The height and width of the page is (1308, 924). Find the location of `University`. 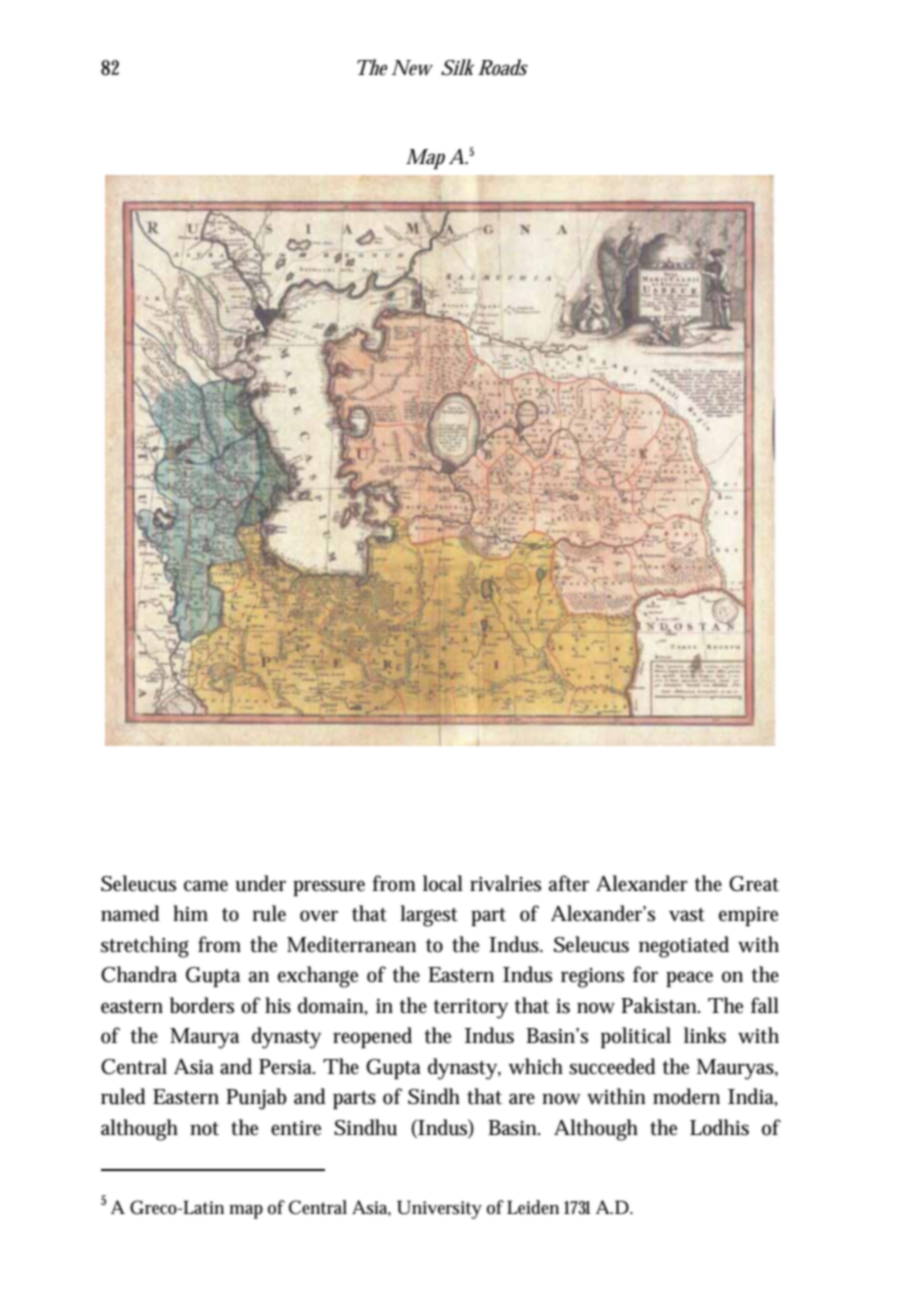

University is located at coordinates (439, 1209).
